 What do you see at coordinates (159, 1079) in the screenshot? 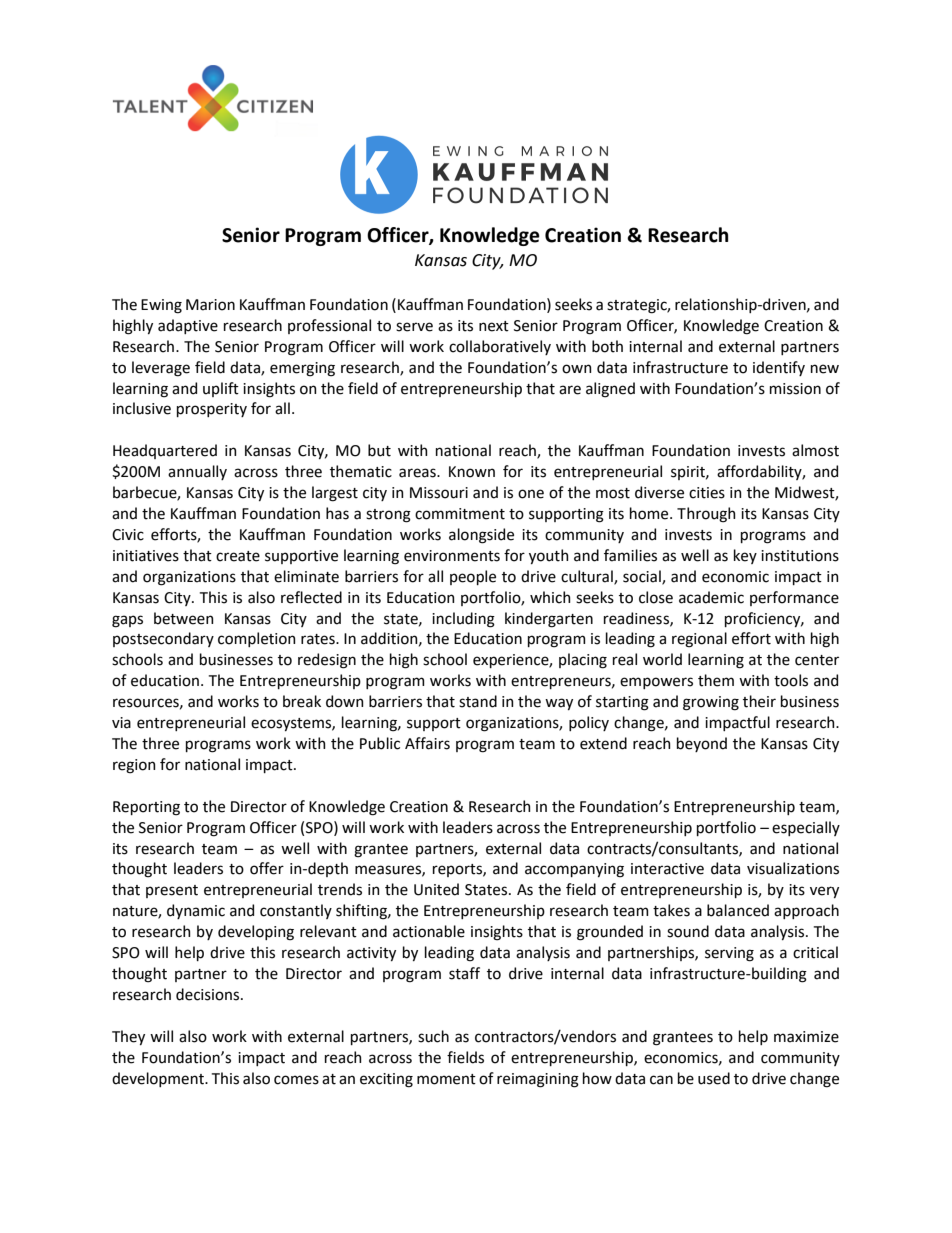
I see `development` at bounding box center [159, 1079].
